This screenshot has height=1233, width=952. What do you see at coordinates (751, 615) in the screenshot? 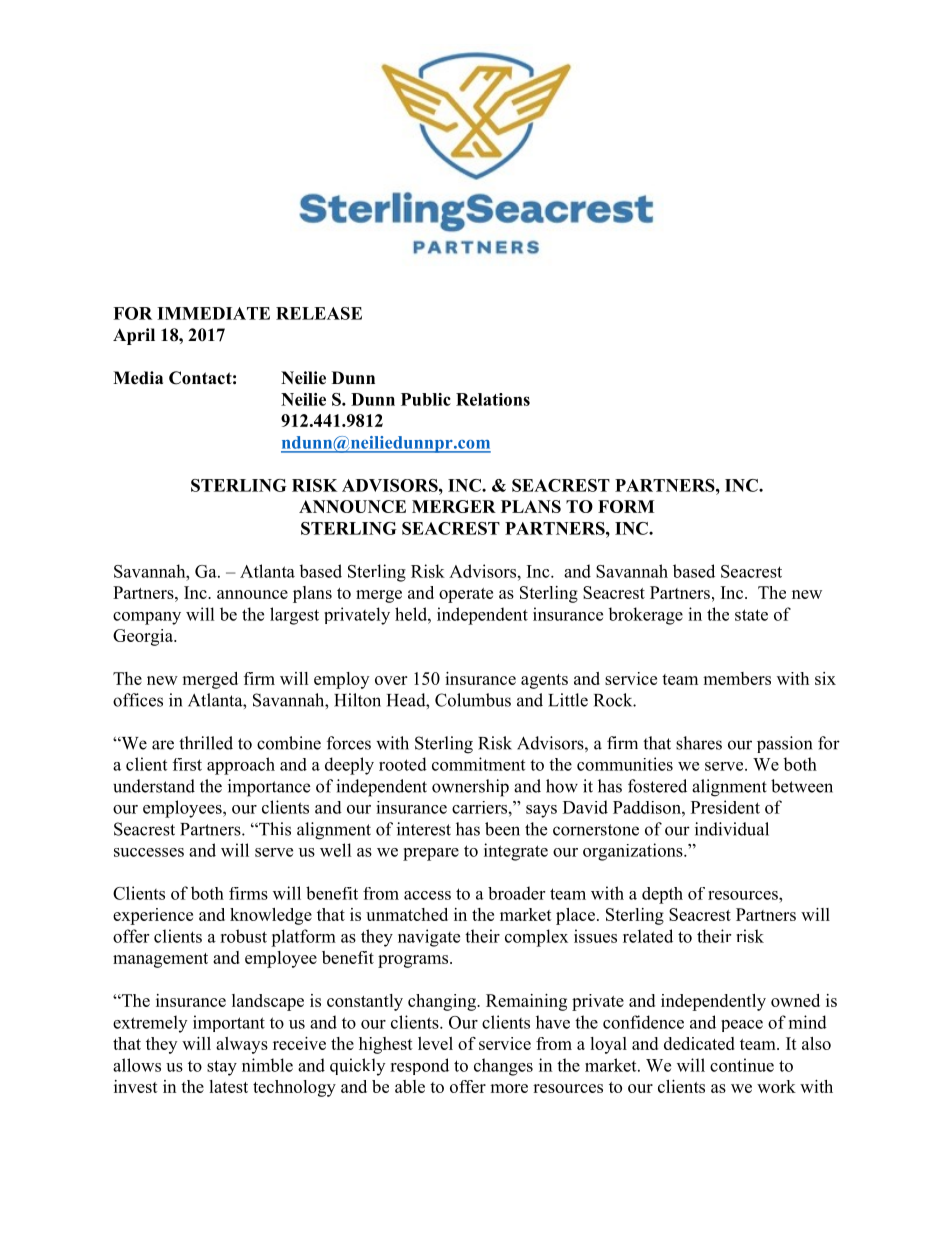
I see `state` at bounding box center [751, 615].
